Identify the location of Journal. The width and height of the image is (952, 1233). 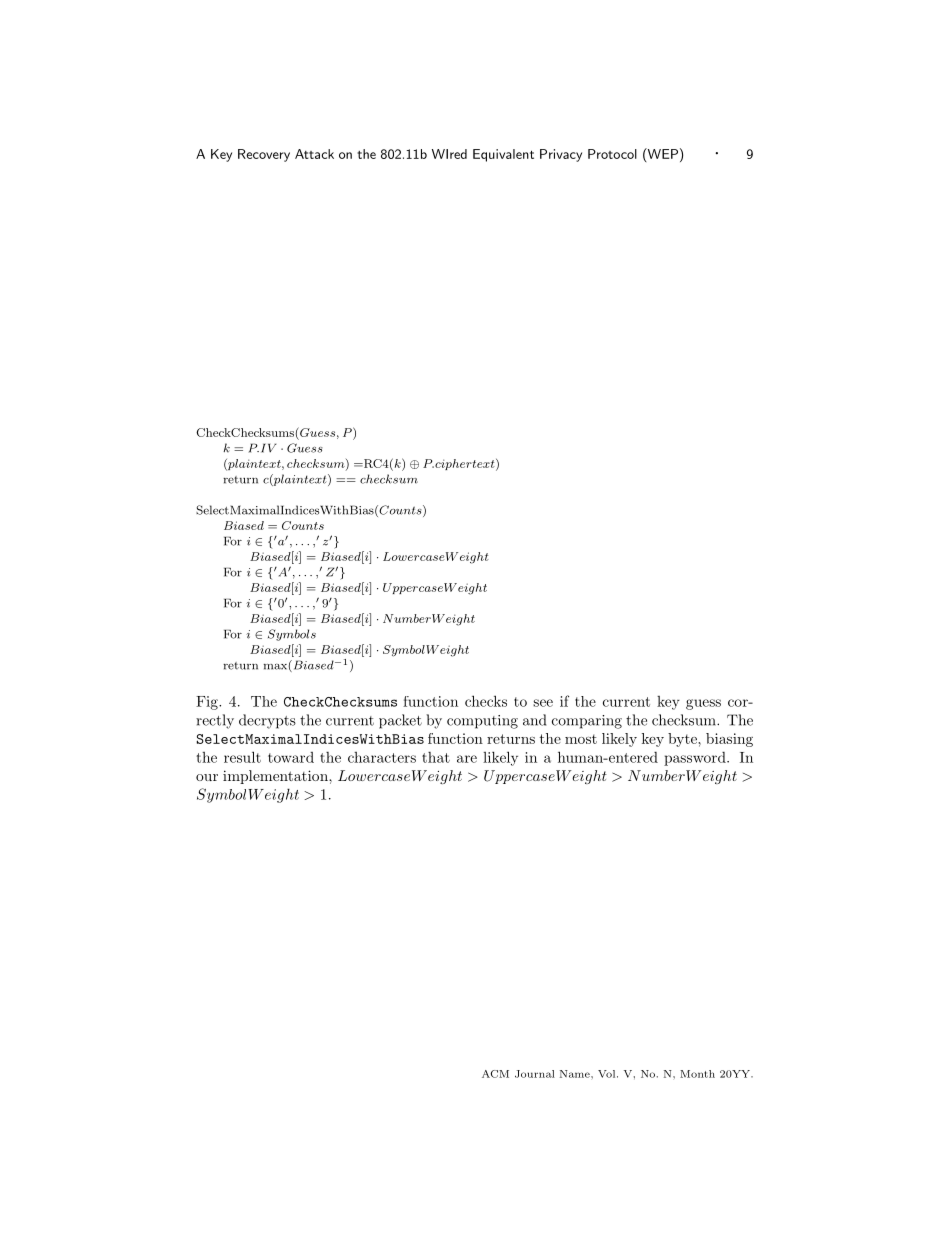
(535, 1074).
